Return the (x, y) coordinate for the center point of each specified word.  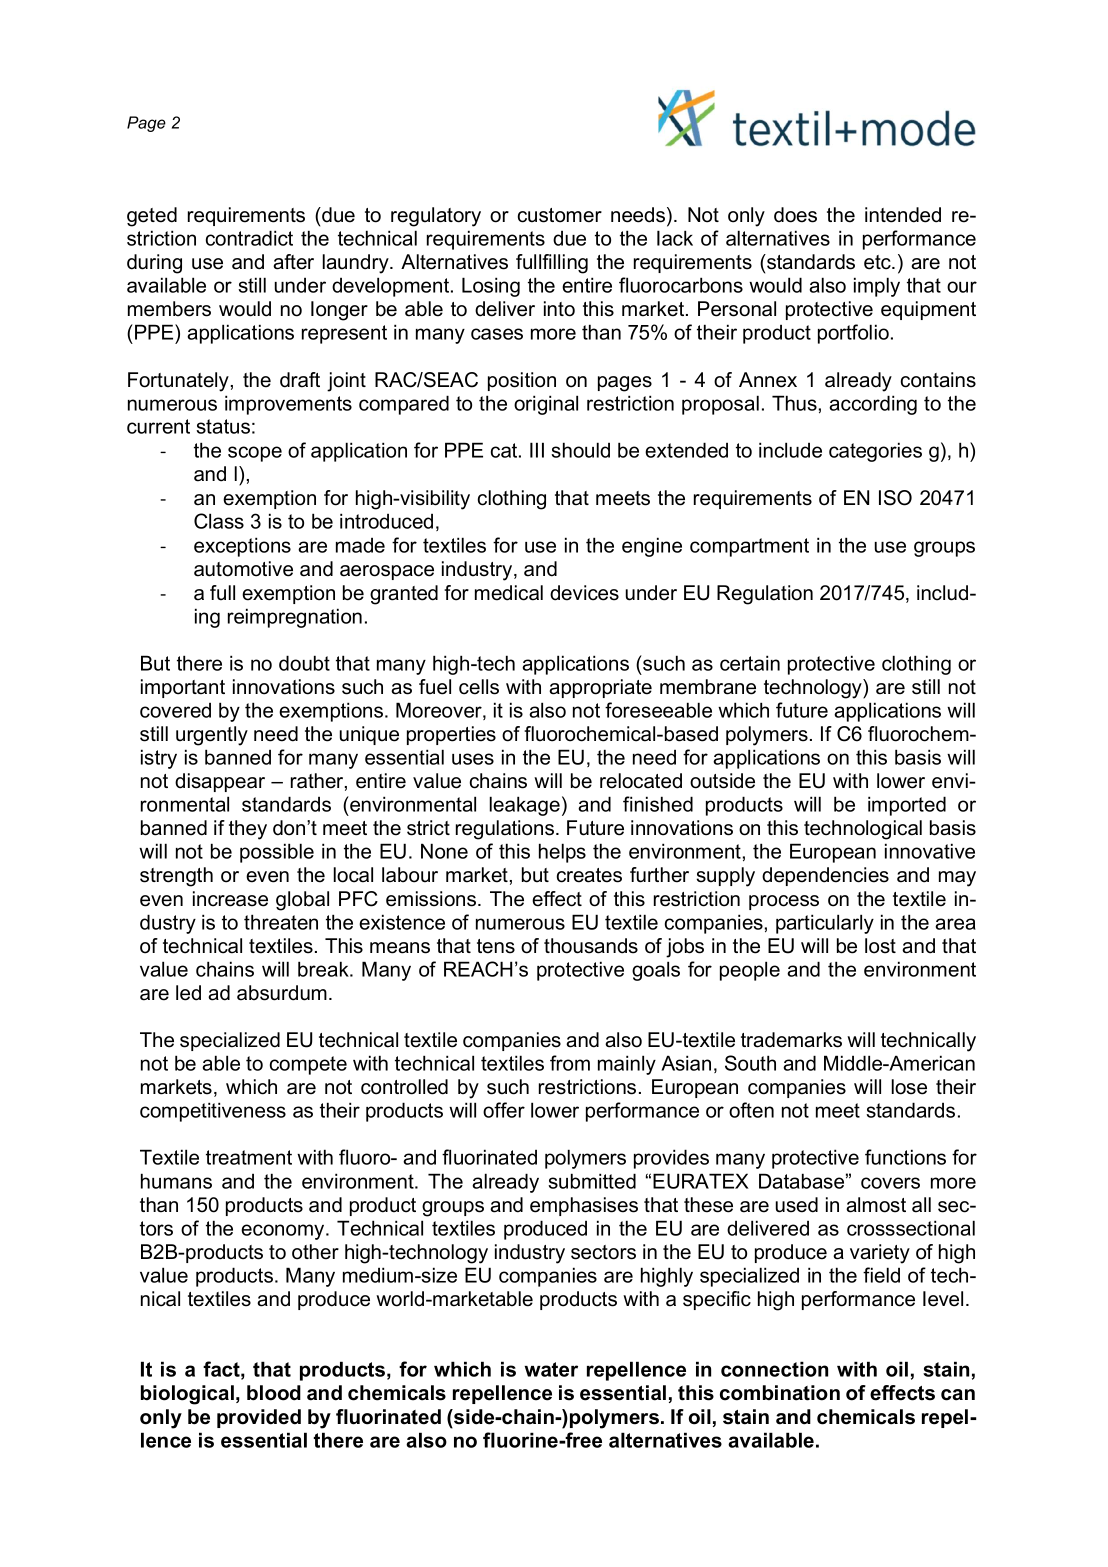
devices (584, 593)
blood (274, 1393)
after (293, 262)
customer (560, 215)
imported (907, 806)
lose (909, 1087)
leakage (525, 806)
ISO (895, 498)
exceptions (242, 547)
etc (878, 262)
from (570, 1063)
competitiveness (213, 1112)
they (248, 830)
